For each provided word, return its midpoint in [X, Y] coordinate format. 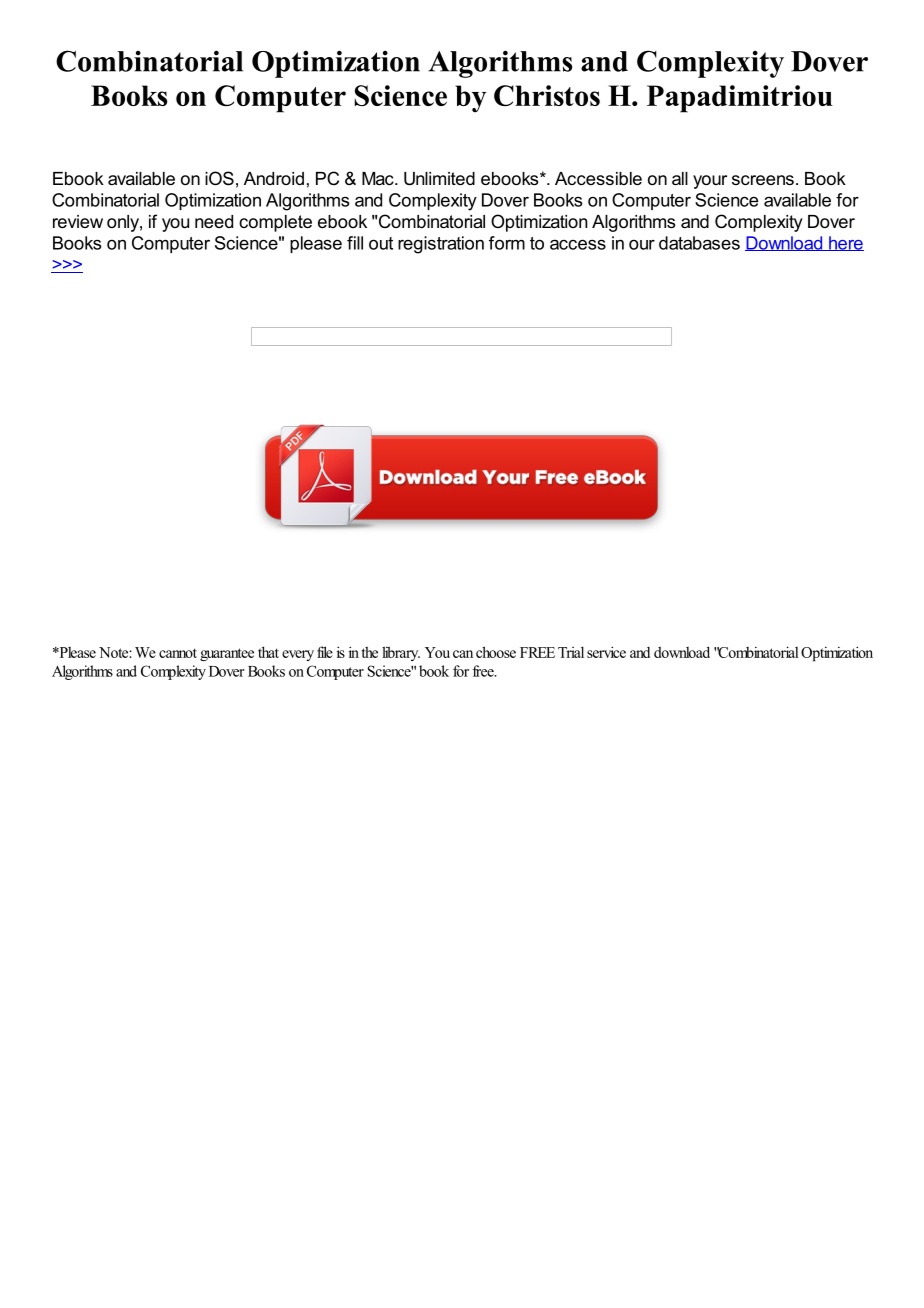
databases [699, 243]
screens [763, 180]
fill [355, 243]
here [845, 243]
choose [496, 652]
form [507, 243]
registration [441, 245]
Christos [547, 95]
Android [274, 178]
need [214, 221]
